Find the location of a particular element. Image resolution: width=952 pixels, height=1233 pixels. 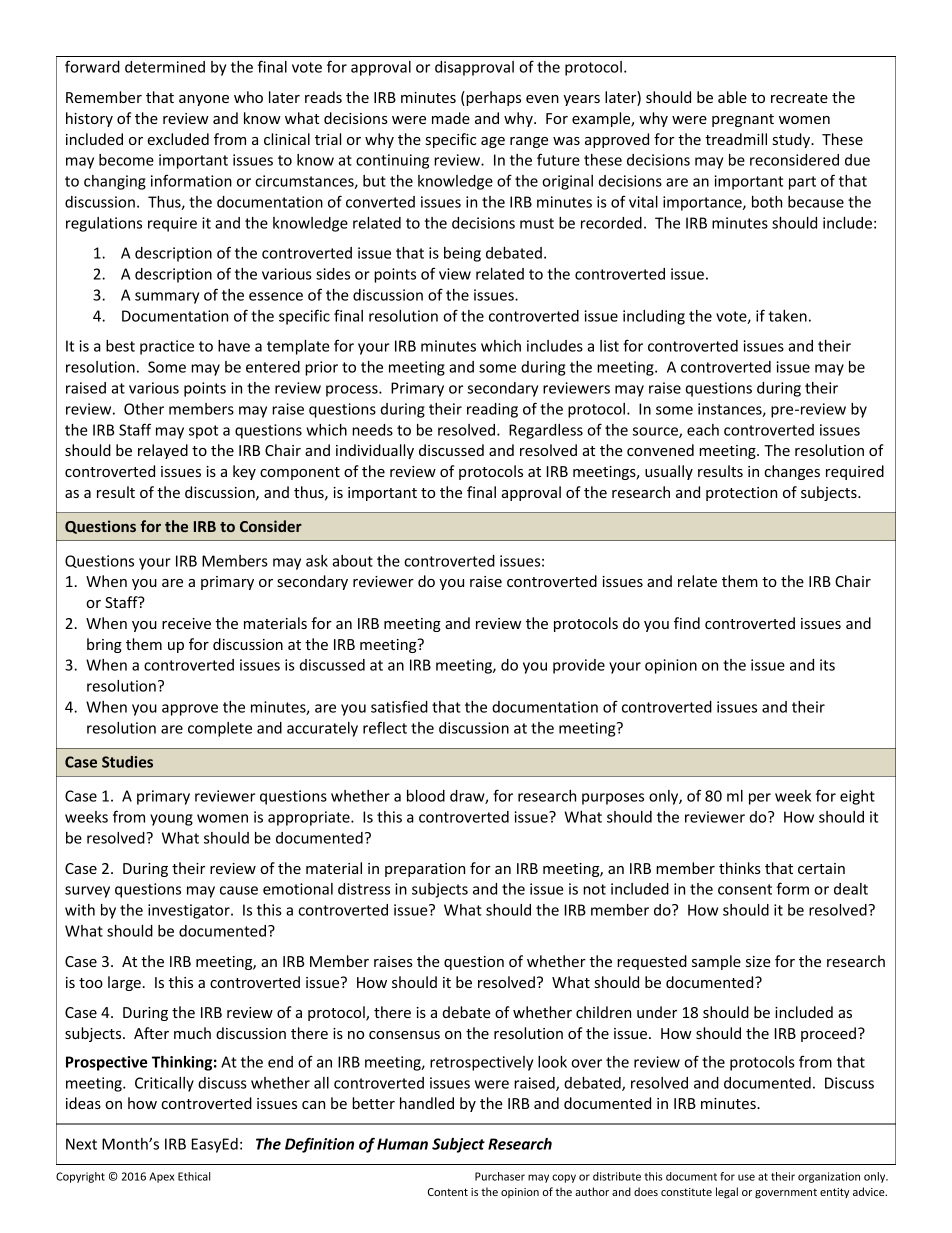

Purchaser is located at coordinates (500, 1176).
